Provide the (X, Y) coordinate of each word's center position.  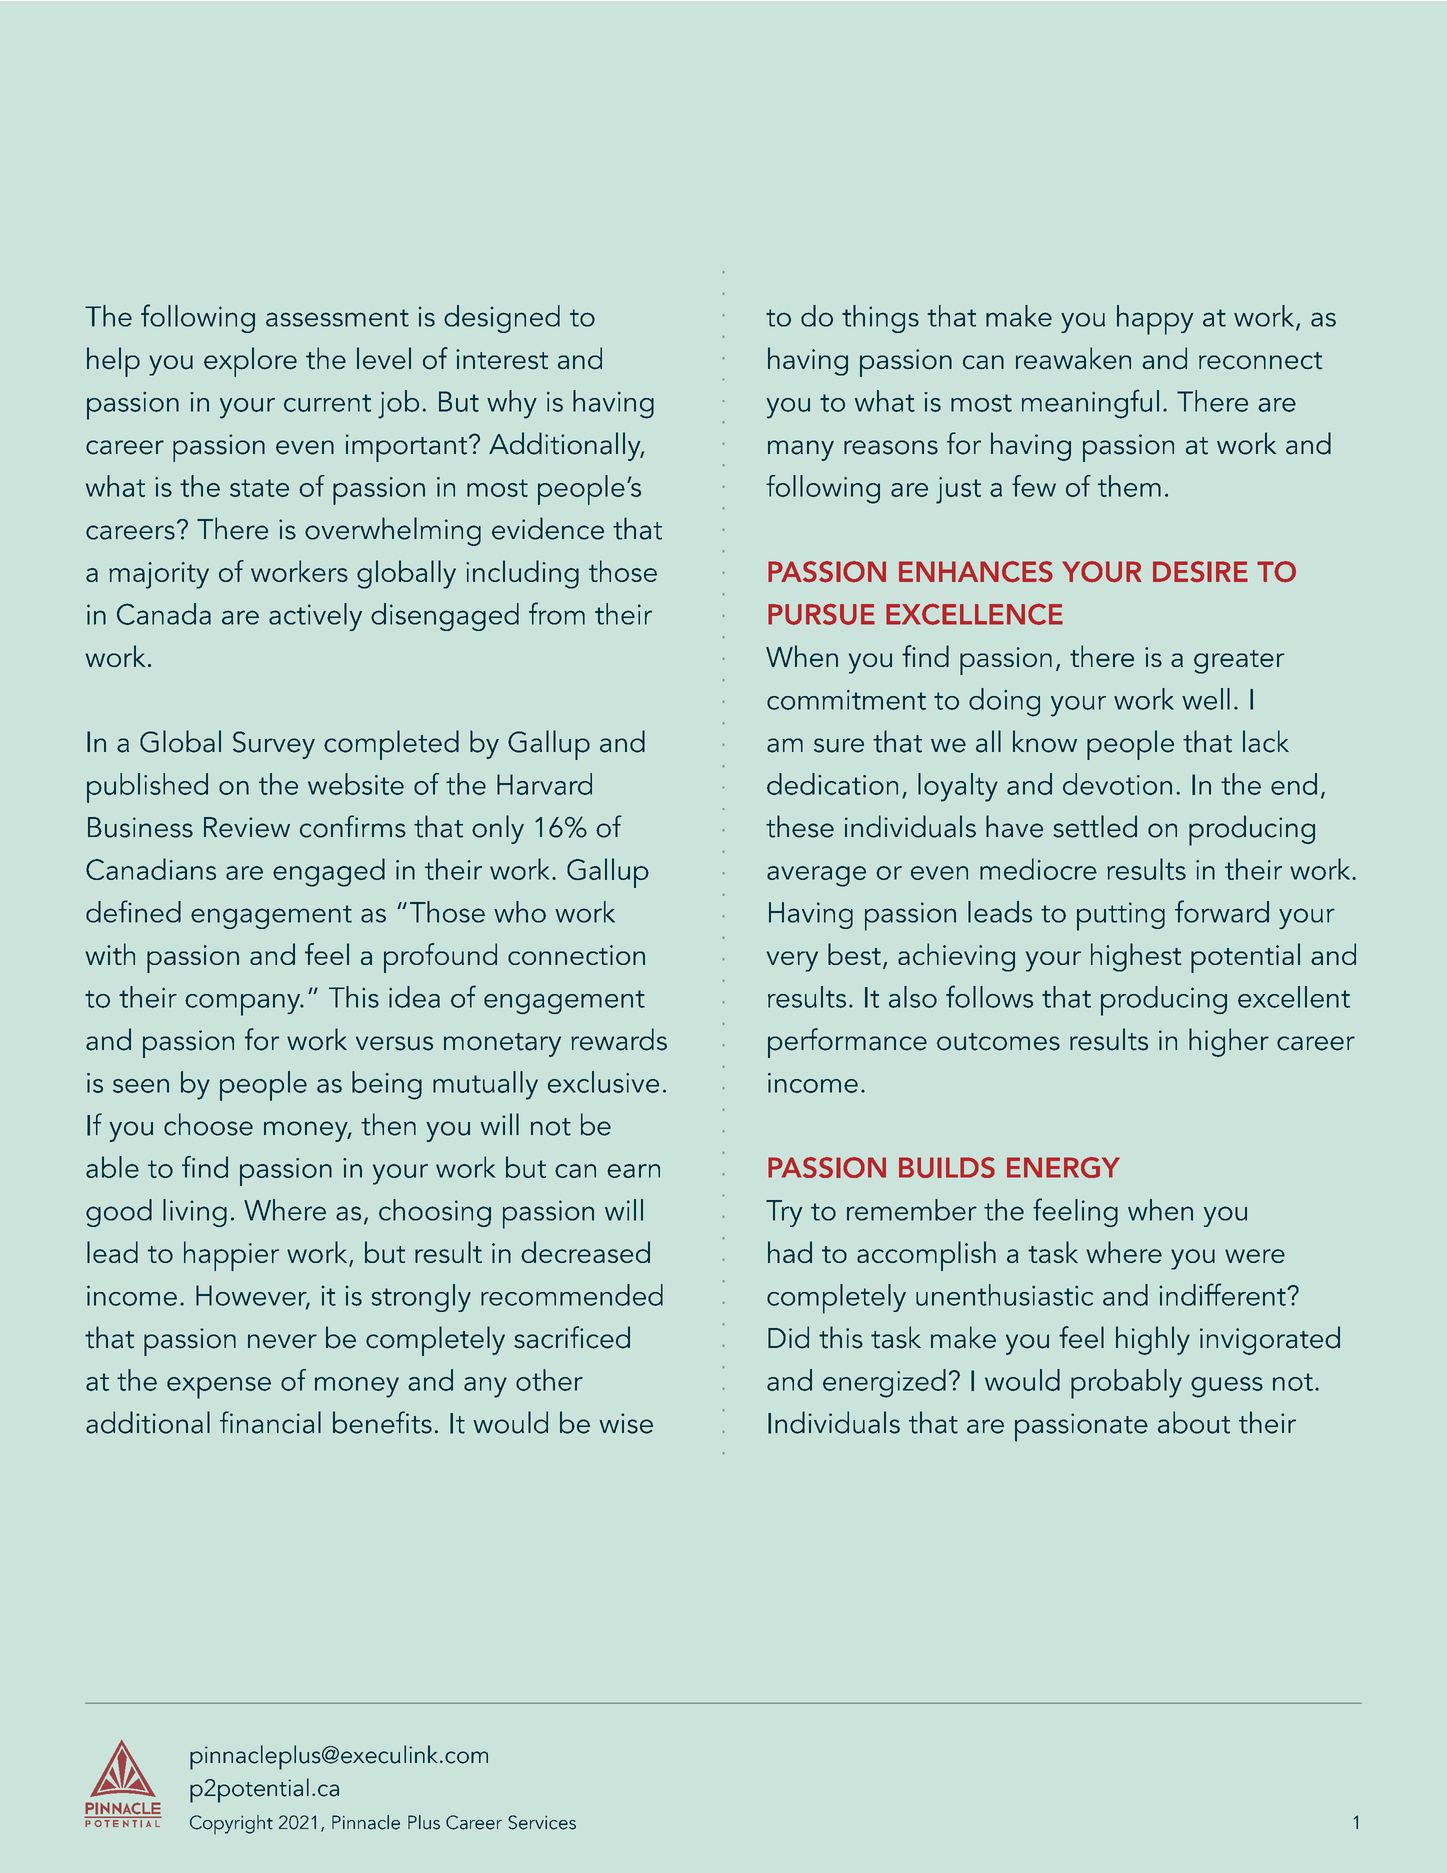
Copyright (231, 1825)
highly (1153, 1340)
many (801, 450)
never (282, 1341)
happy (1155, 320)
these (800, 826)
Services (542, 1822)
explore (250, 362)
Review (247, 827)
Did (788, 1337)
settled (1095, 826)
